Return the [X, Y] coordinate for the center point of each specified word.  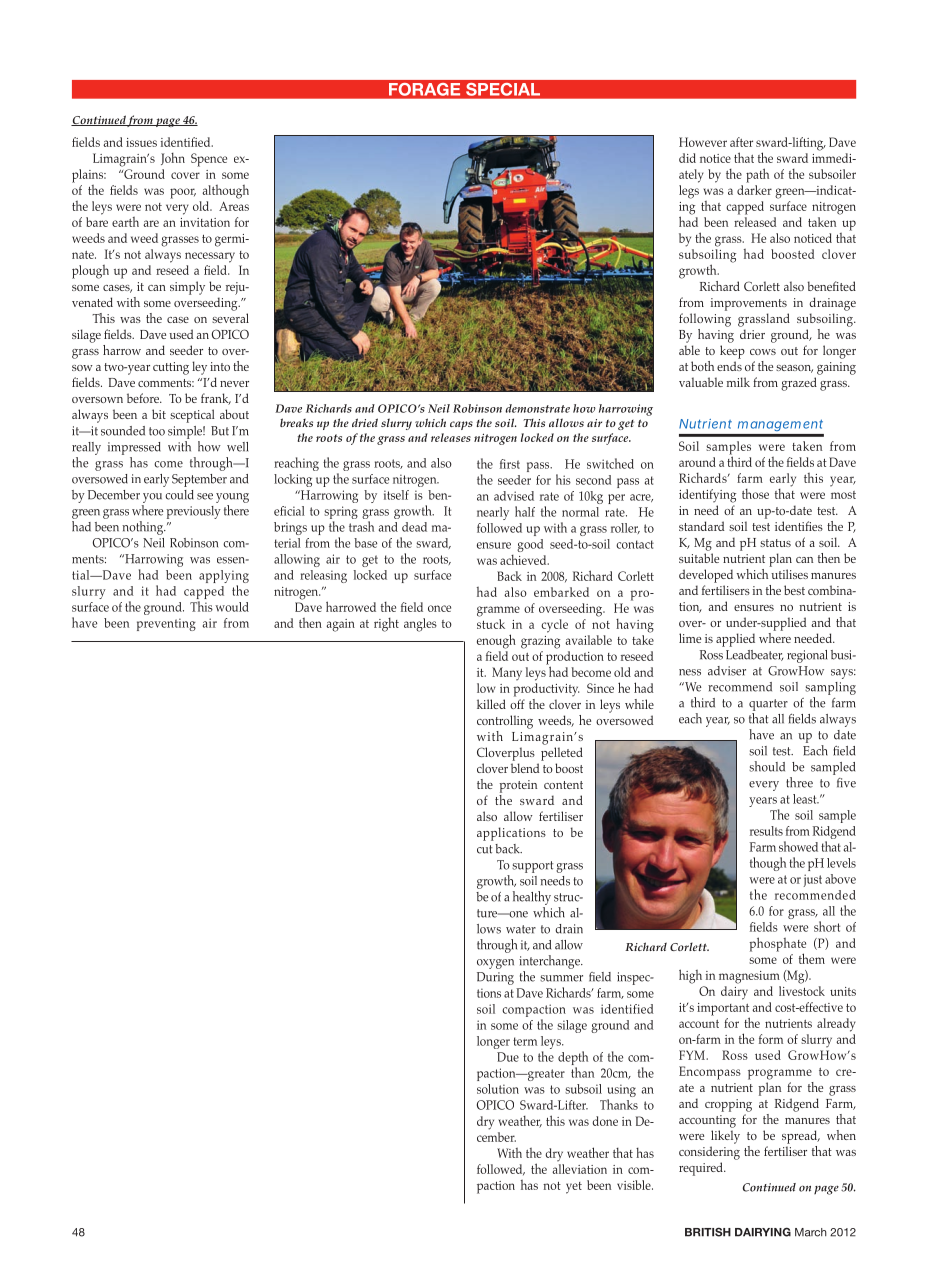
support [532, 867]
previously [193, 512]
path [757, 175]
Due [508, 1057]
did [687, 158]
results [766, 831]
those [755, 494]
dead [414, 527]
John [173, 159]
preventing [166, 624]
